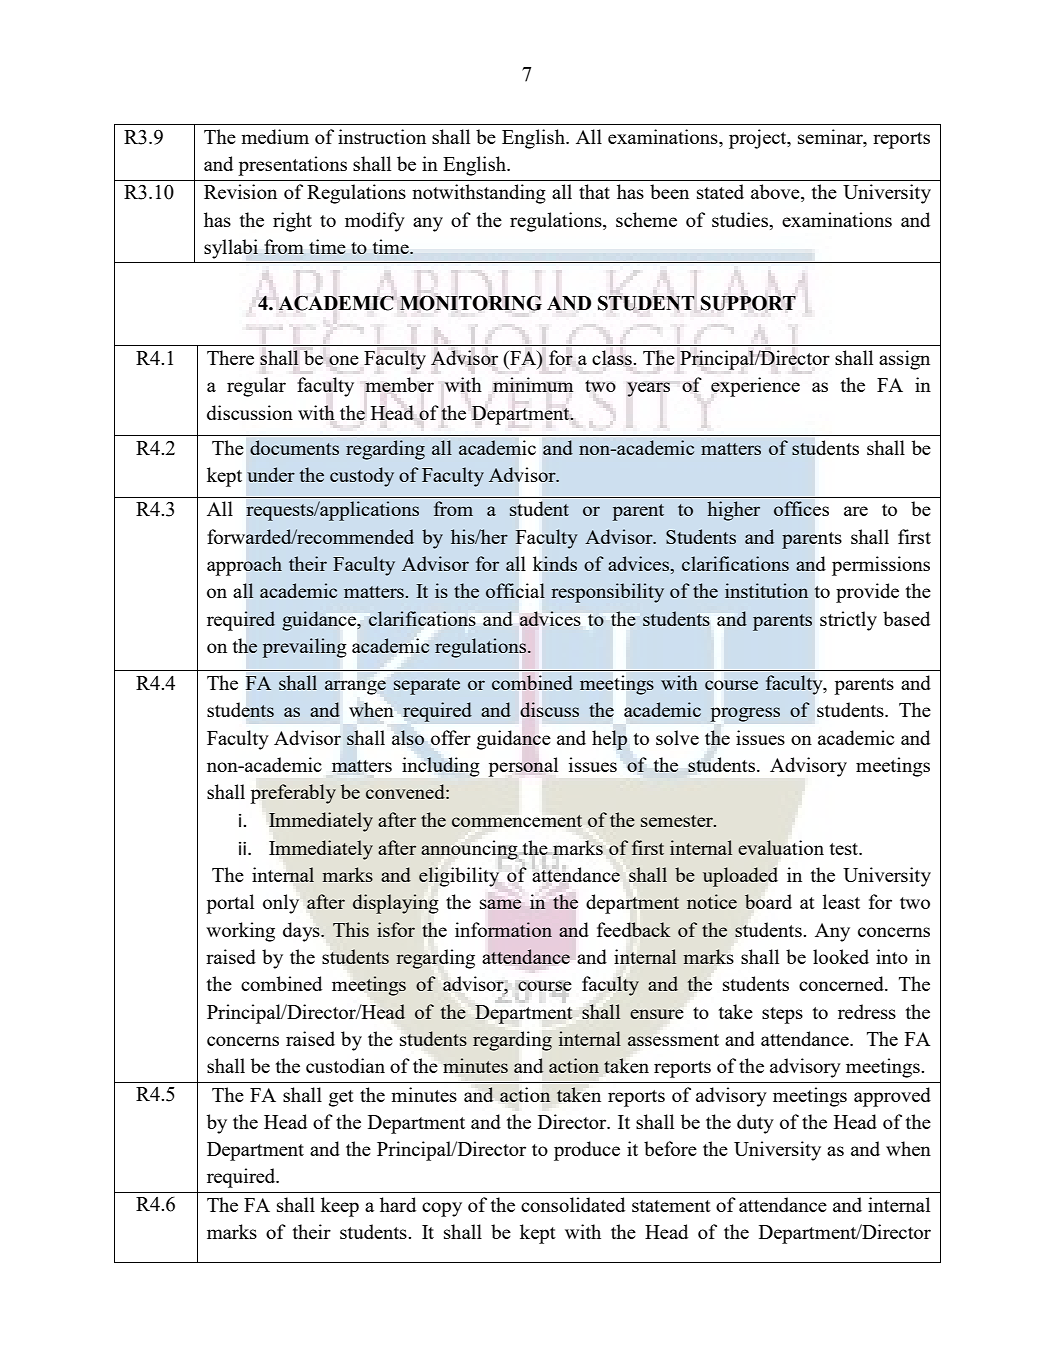 The width and height of the screenshot is (1054, 1364). What do you see at coordinates (776, 193) in the screenshot?
I see `above` at bounding box center [776, 193].
